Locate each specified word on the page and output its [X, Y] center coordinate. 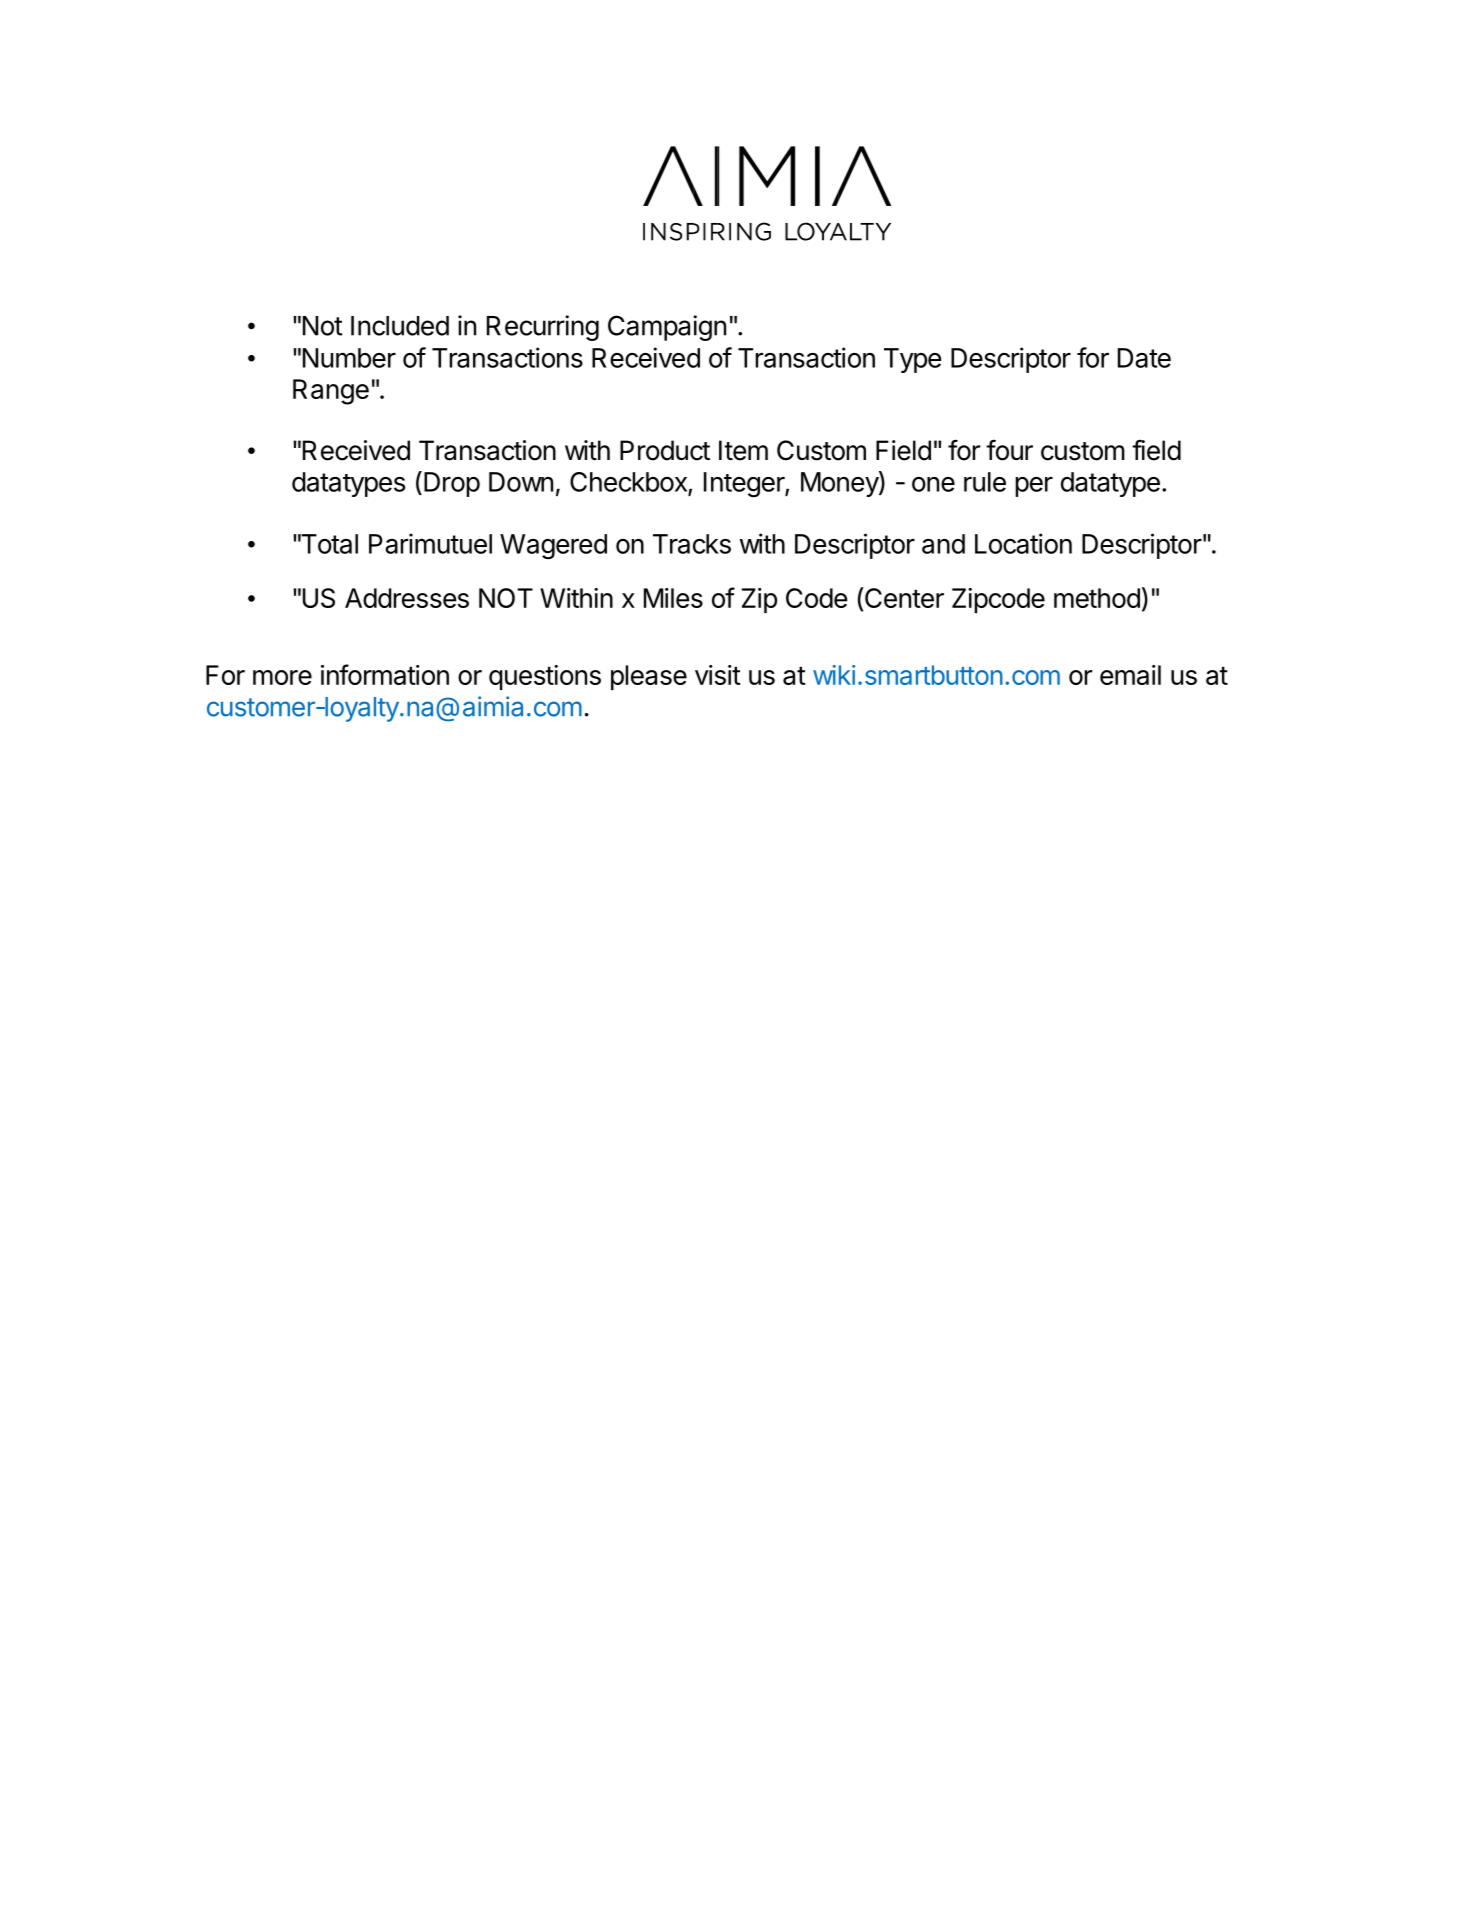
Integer [745, 485]
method [1097, 598]
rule [985, 482]
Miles [673, 598]
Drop [452, 484]
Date [1144, 358]
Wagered [553, 546]
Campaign [667, 328]
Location [1023, 543]
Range [331, 392]
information [385, 674]
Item [743, 450]
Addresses [407, 598]
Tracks [692, 544]
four [1009, 450]
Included [400, 326]
